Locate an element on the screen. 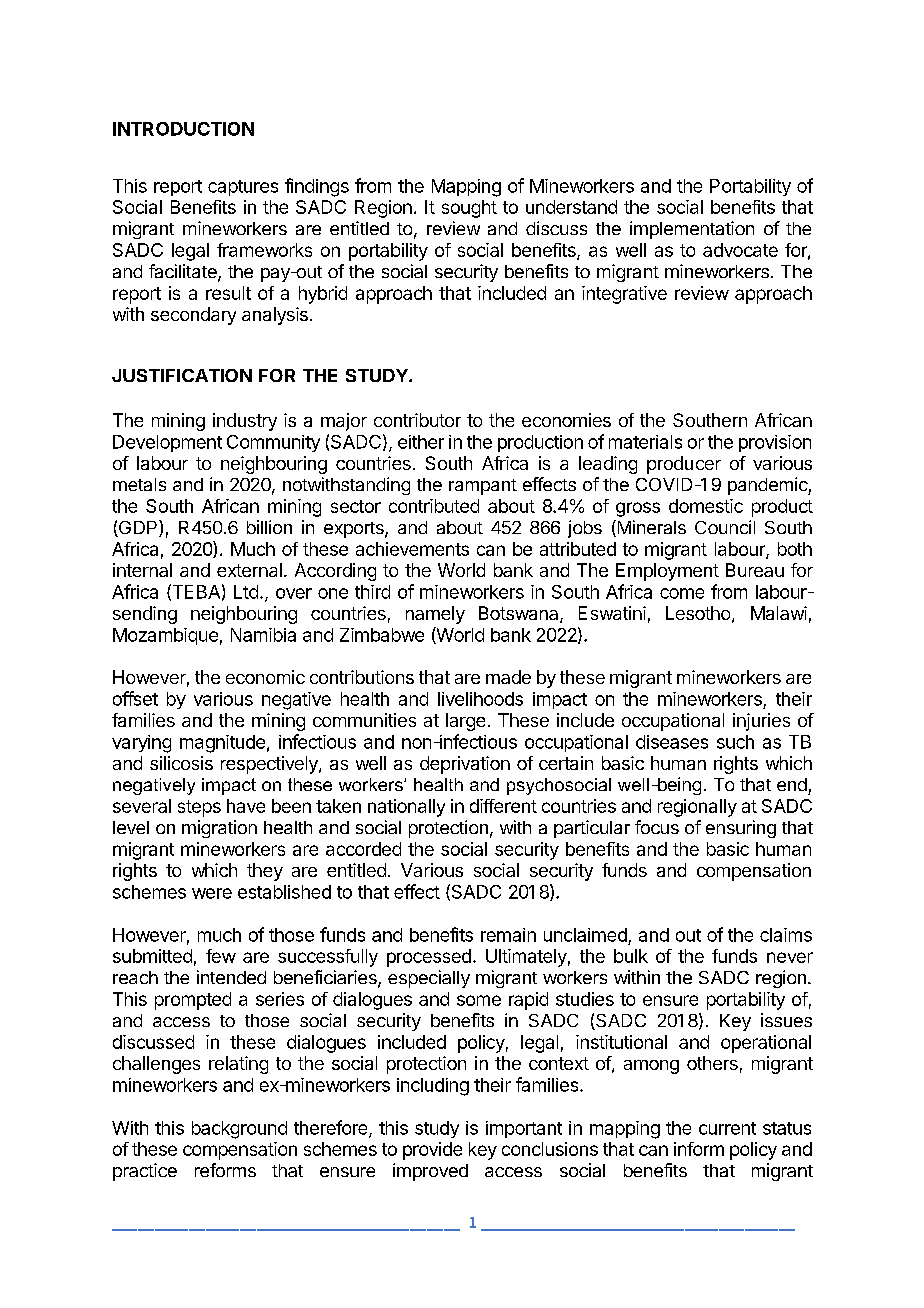 This screenshot has width=924, height=1308. provide is located at coordinates (432, 1151).
